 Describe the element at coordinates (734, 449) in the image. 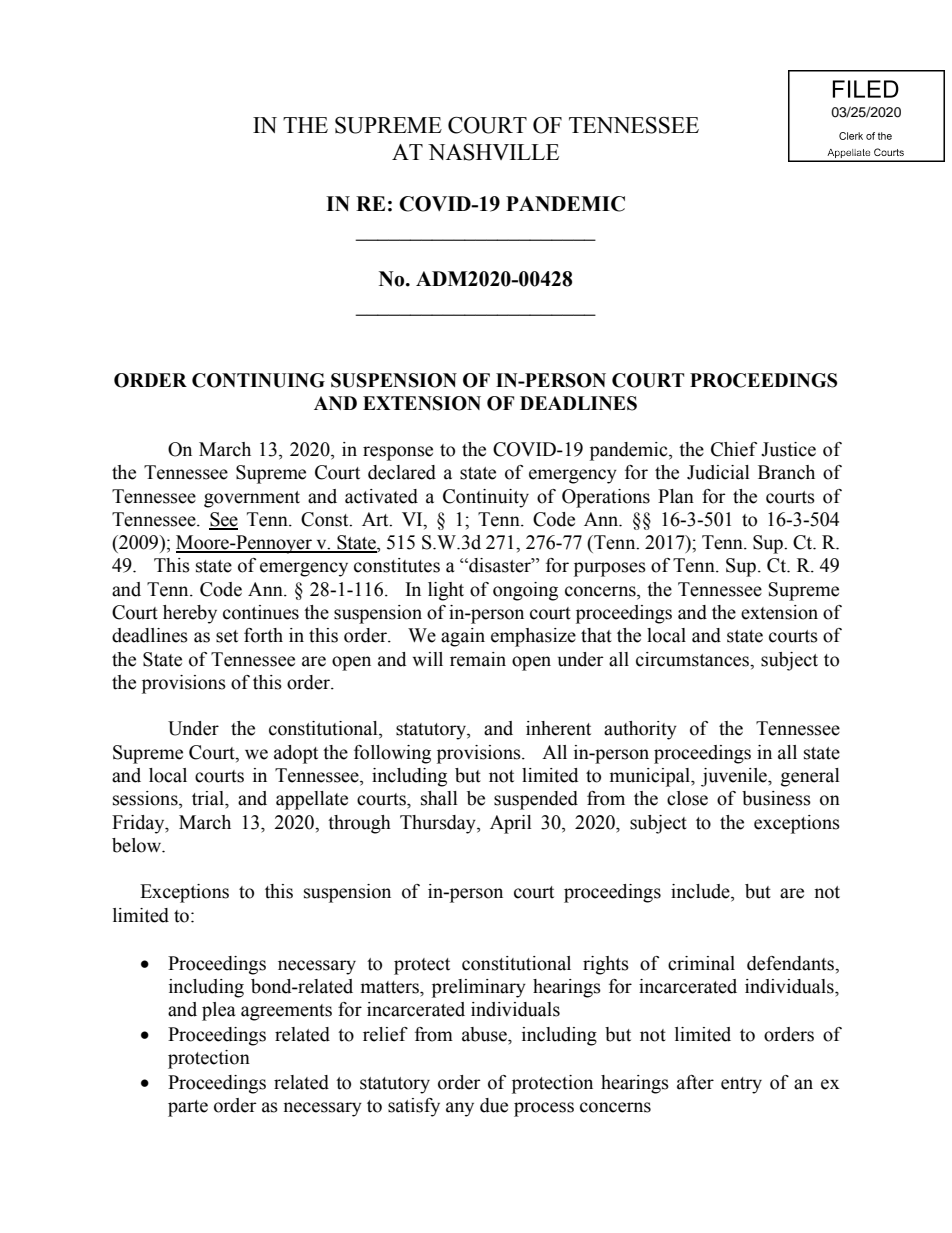

I see `Chief` at that location.
